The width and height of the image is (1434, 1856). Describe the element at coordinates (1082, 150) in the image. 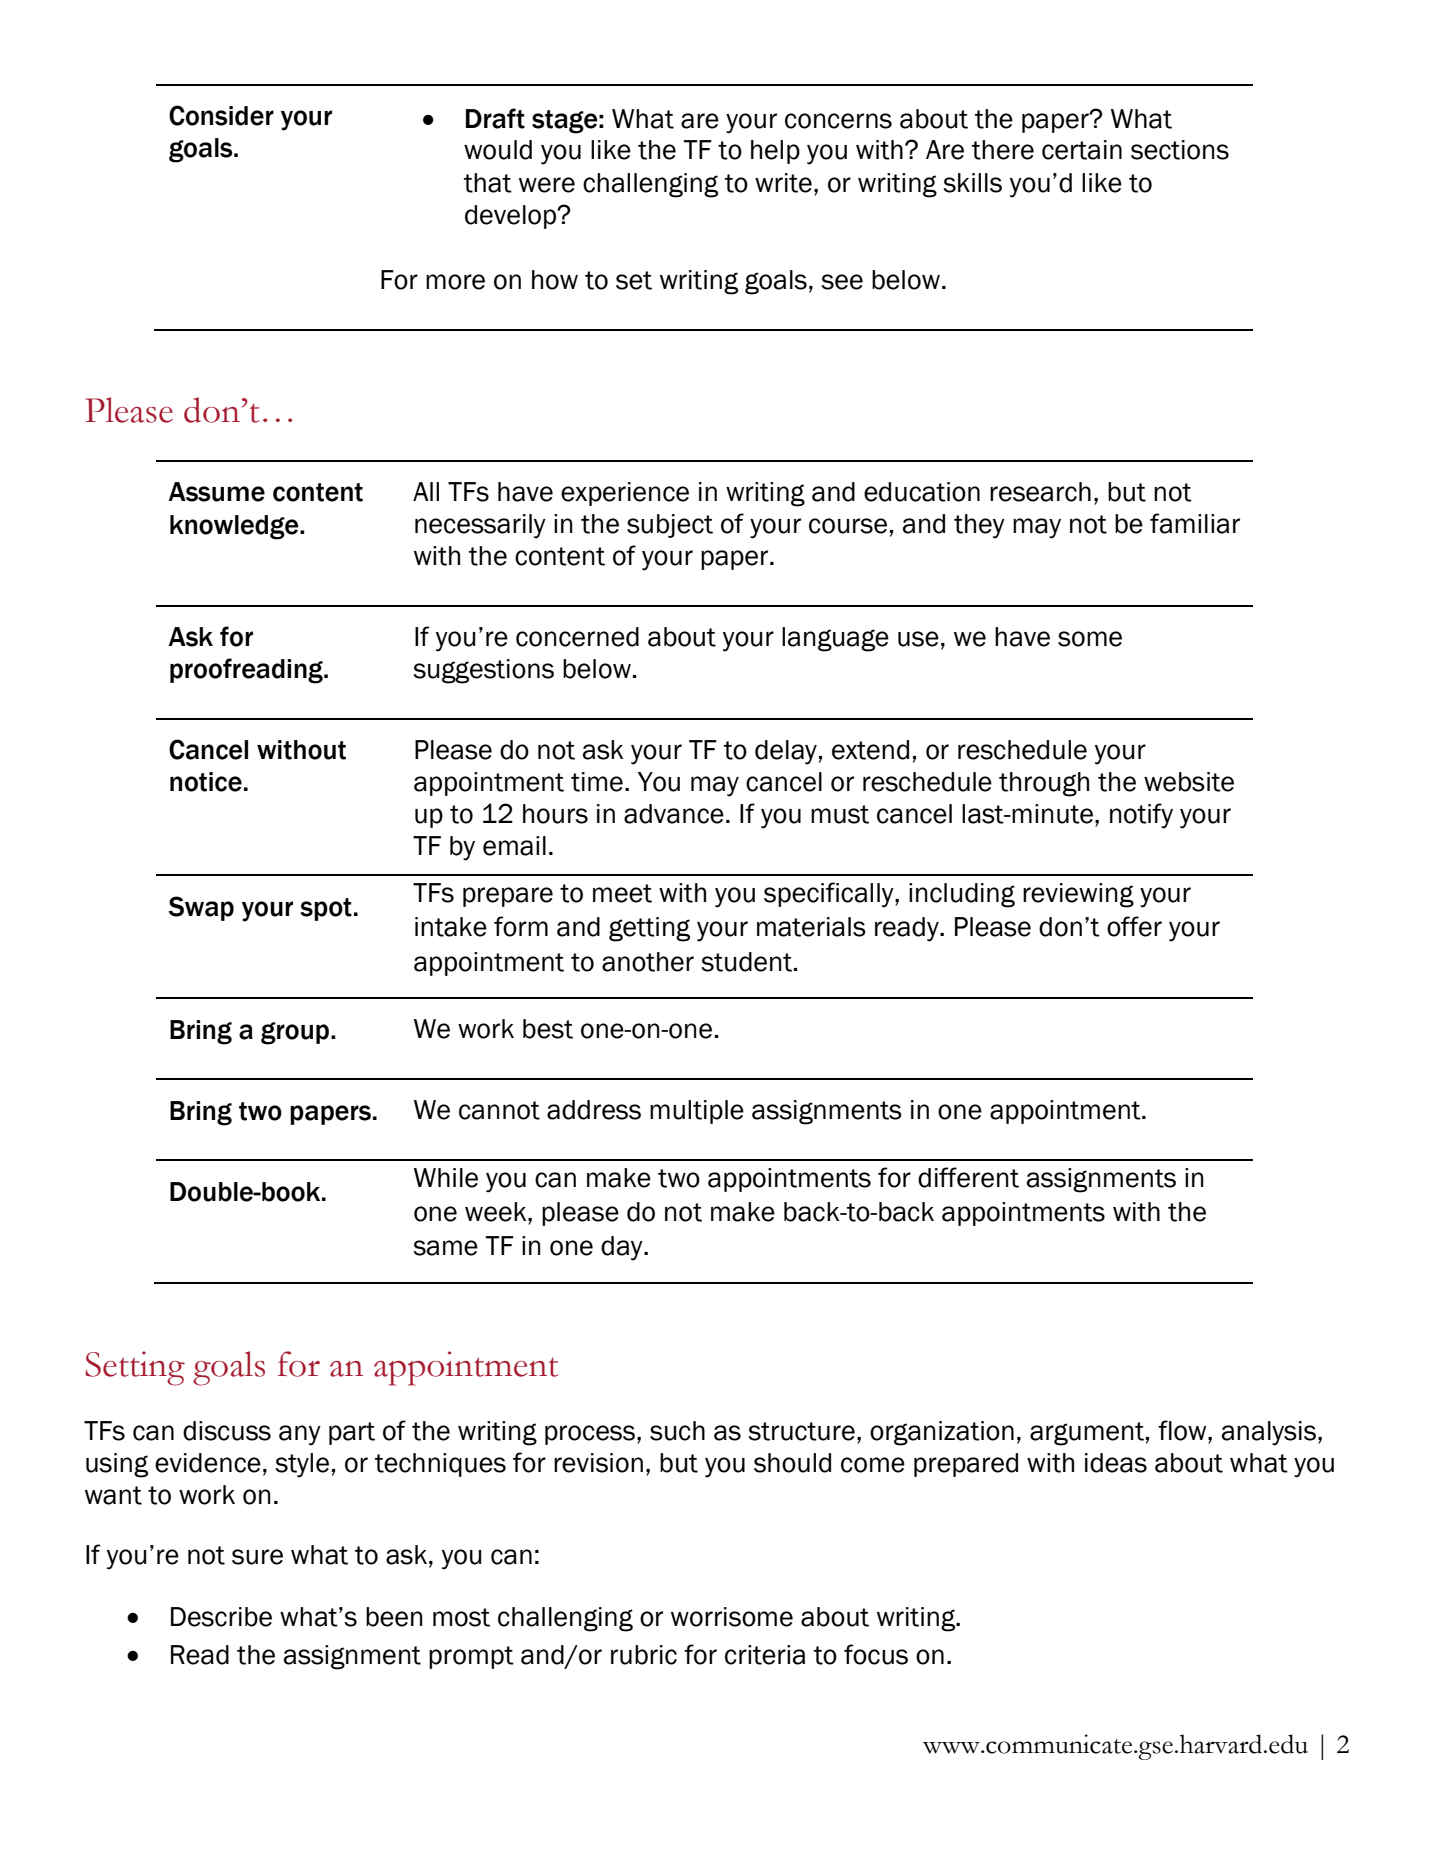

I see `certain` at that location.
